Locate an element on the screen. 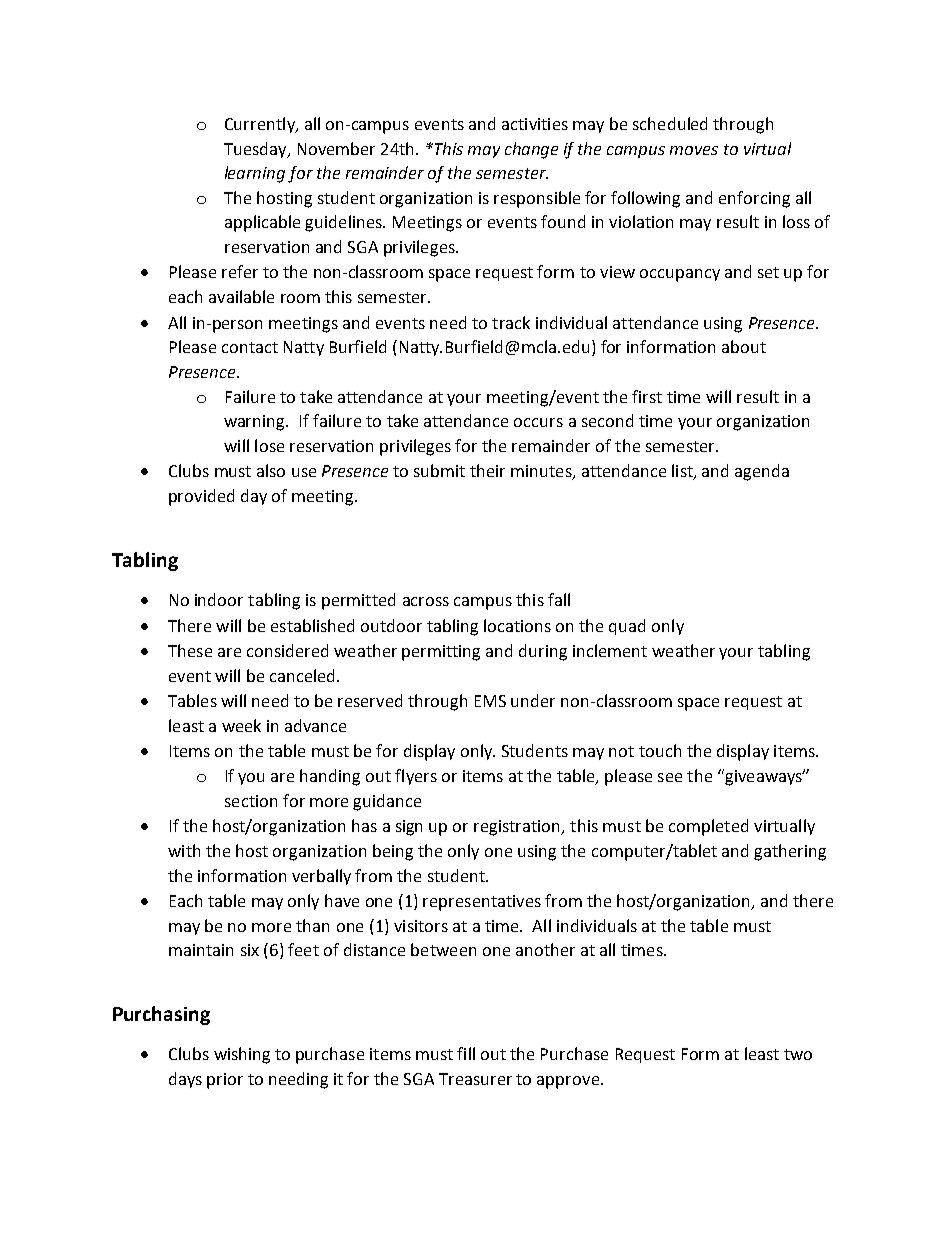 The image size is (952, 1233). their is located at coordinates (487, 470).
